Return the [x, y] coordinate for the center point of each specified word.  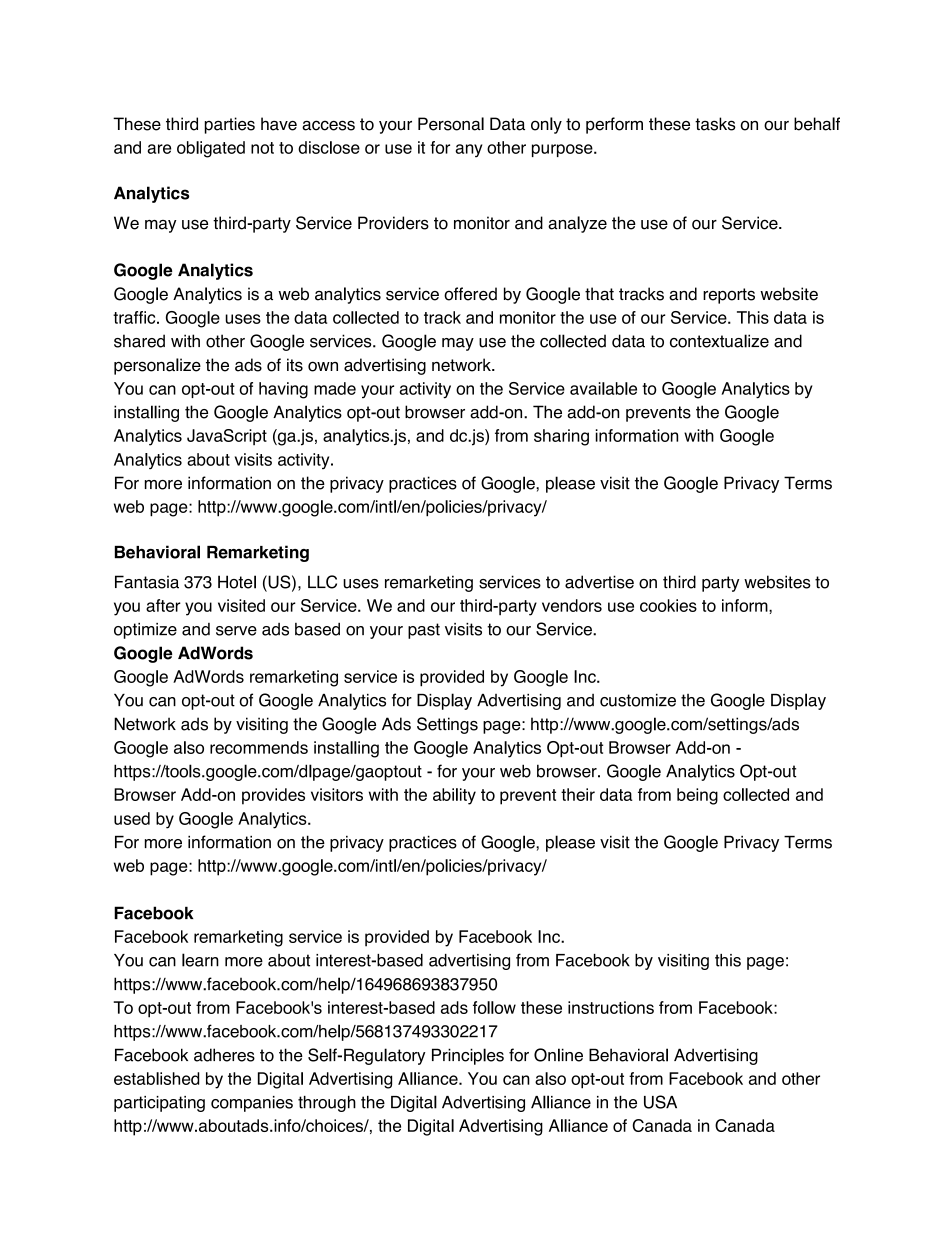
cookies [668, 605]
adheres [224, 1055]
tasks [715, 124]
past [424, 631]
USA [660, 1102]
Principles [468, 1056]
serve [236, 631]
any [468, 151]
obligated [211, 149]
